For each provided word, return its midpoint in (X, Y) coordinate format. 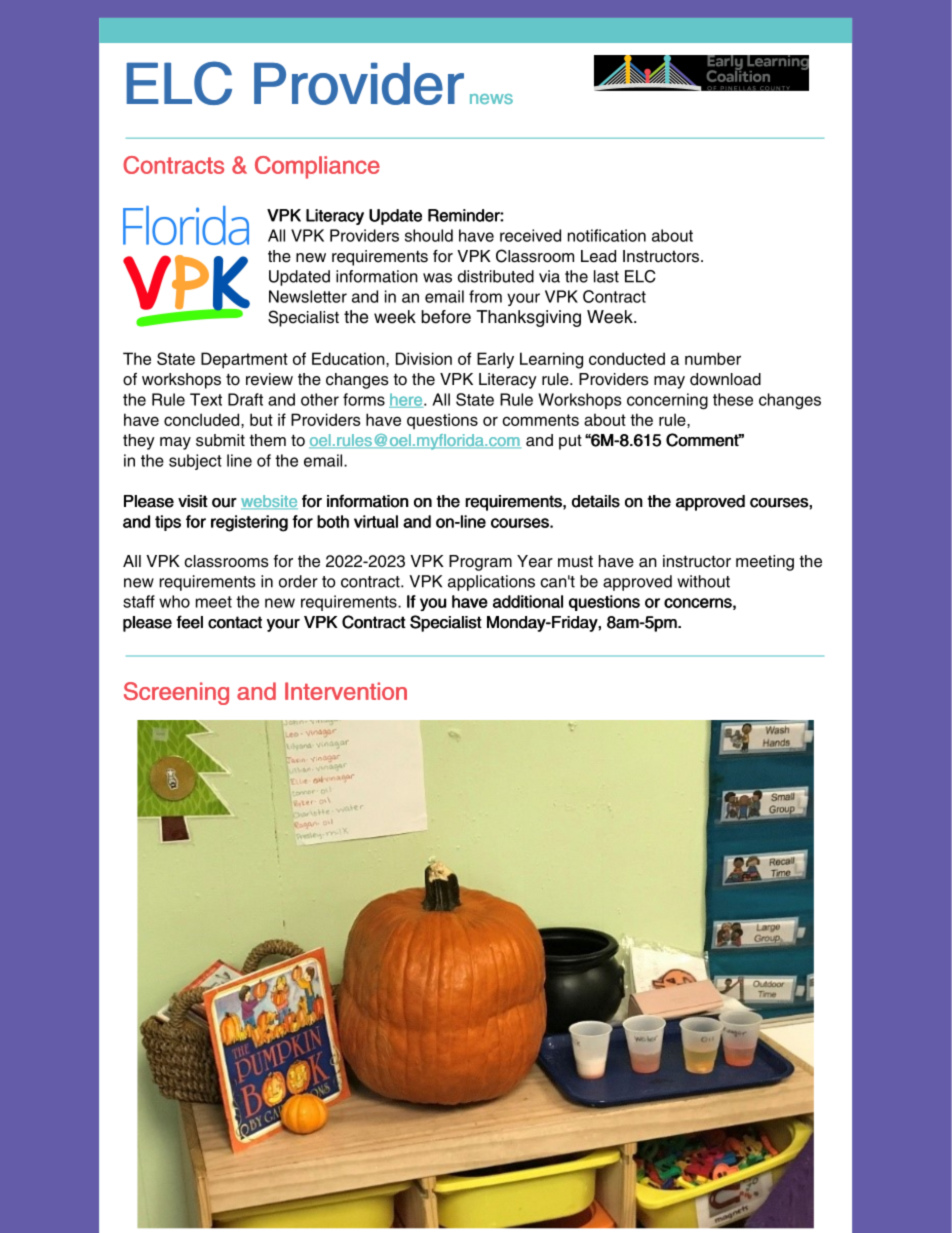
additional (528, 601)
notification (607, 235)
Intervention (346, 691)
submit (220, 440)
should (429, 235)
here (407, 400)
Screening (176, 693)
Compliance (317, 167)
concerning (667, 401)
